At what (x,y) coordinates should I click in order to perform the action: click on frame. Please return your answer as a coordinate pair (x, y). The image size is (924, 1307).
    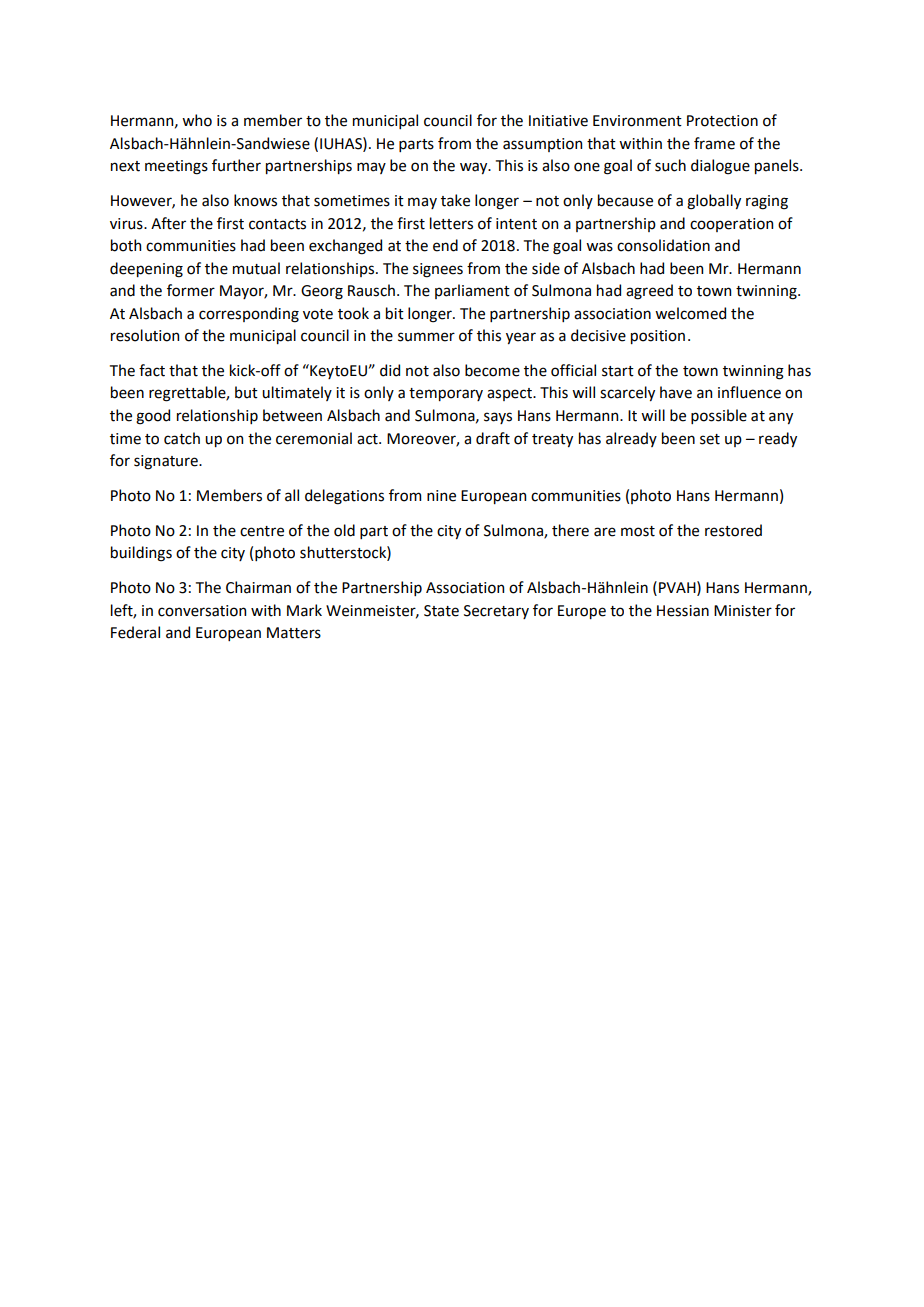
    Looking at the image, I should click on (714, 143).
